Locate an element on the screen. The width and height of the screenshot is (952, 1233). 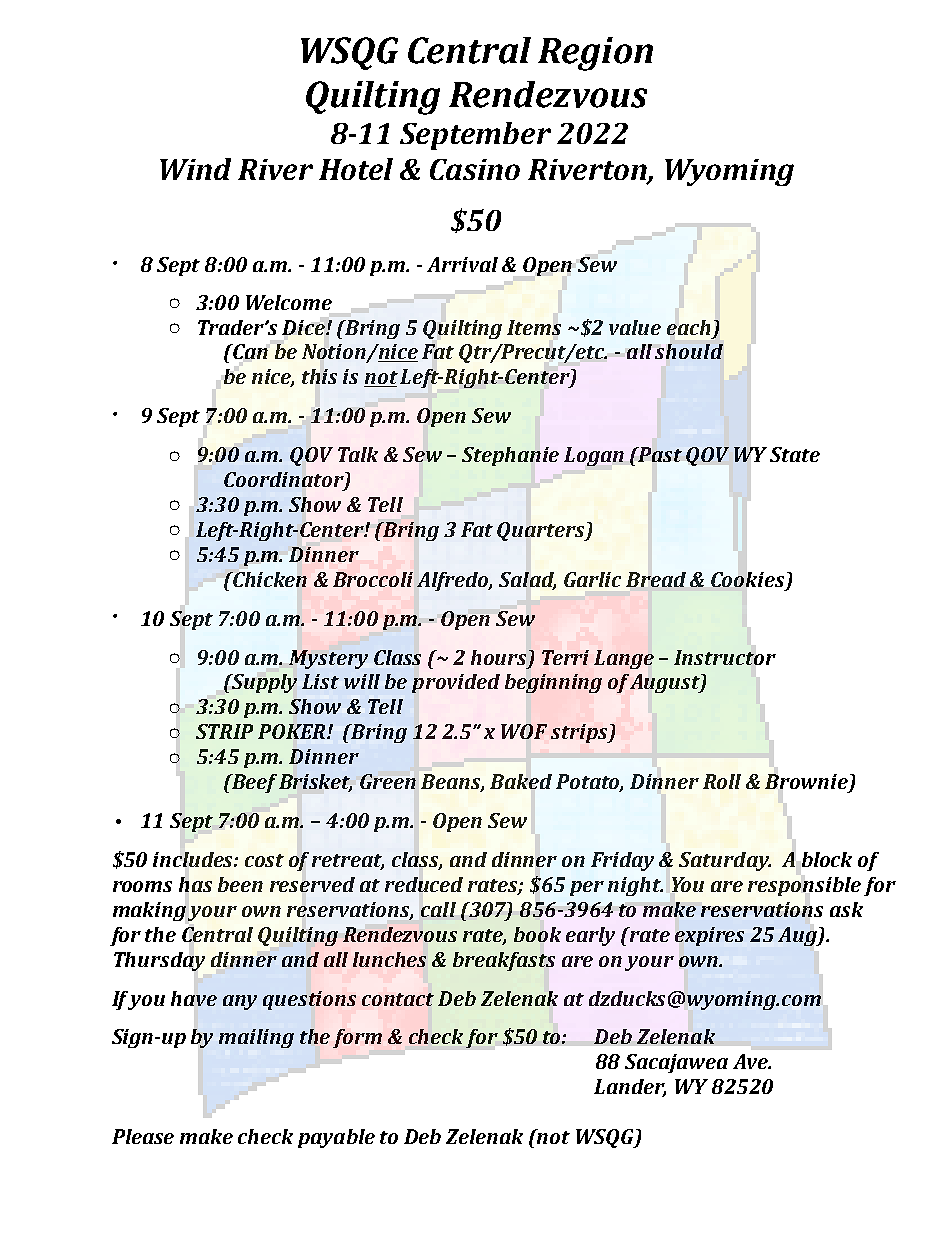
call is located at coordinates (438, 909).
